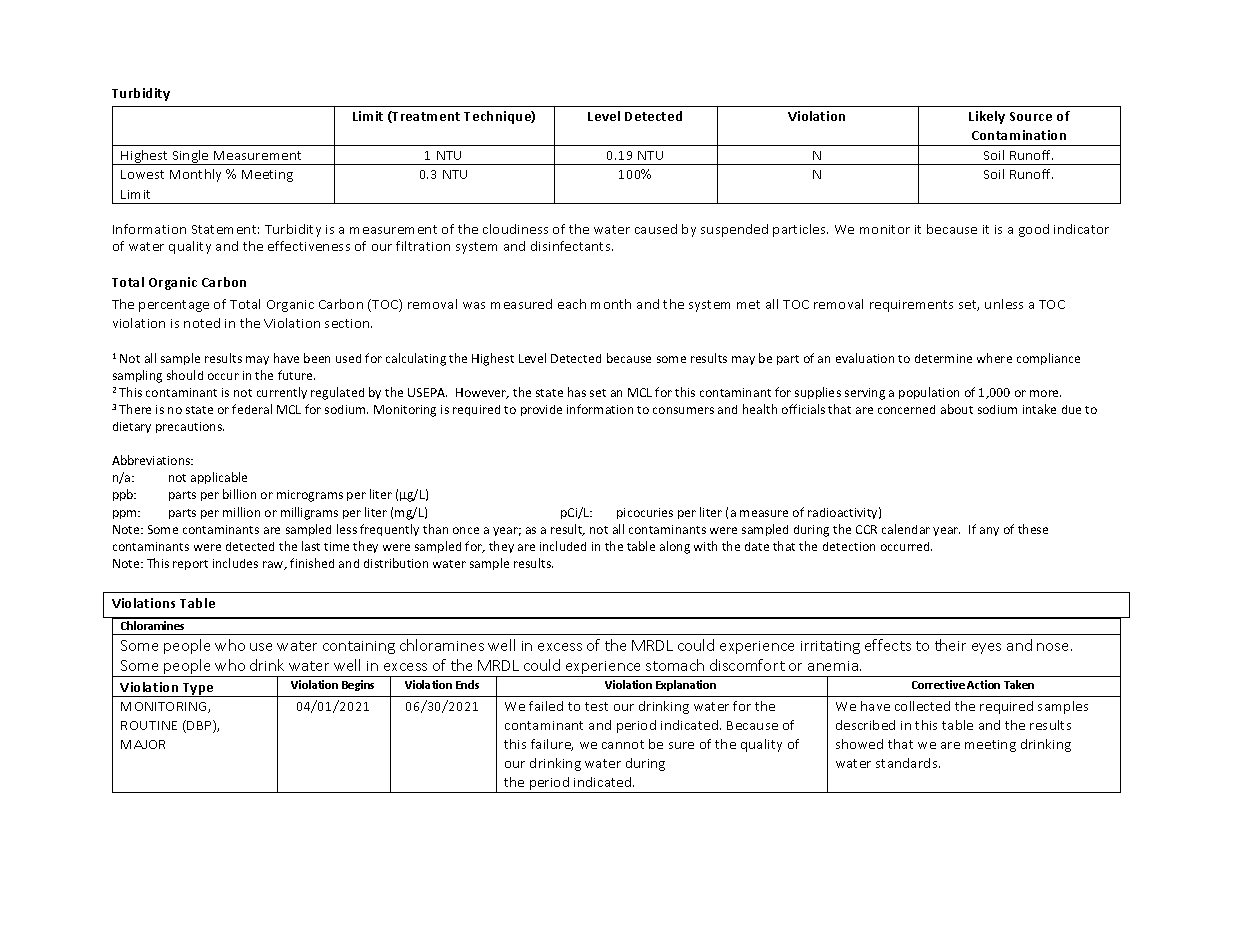  I want to click on determine, so click(943, 358).
